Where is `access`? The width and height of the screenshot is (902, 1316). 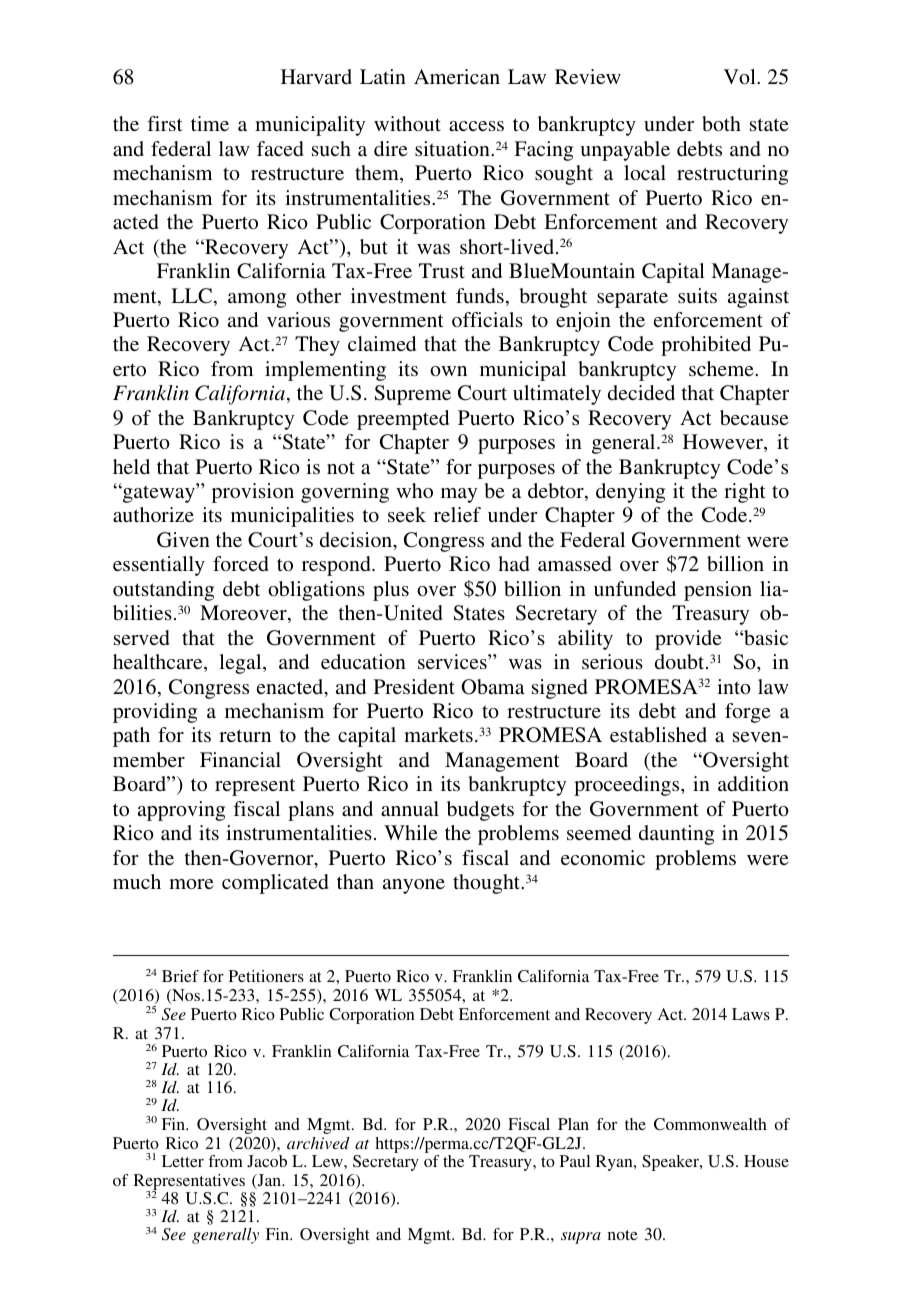 access is located at coordinates (476, 126).
